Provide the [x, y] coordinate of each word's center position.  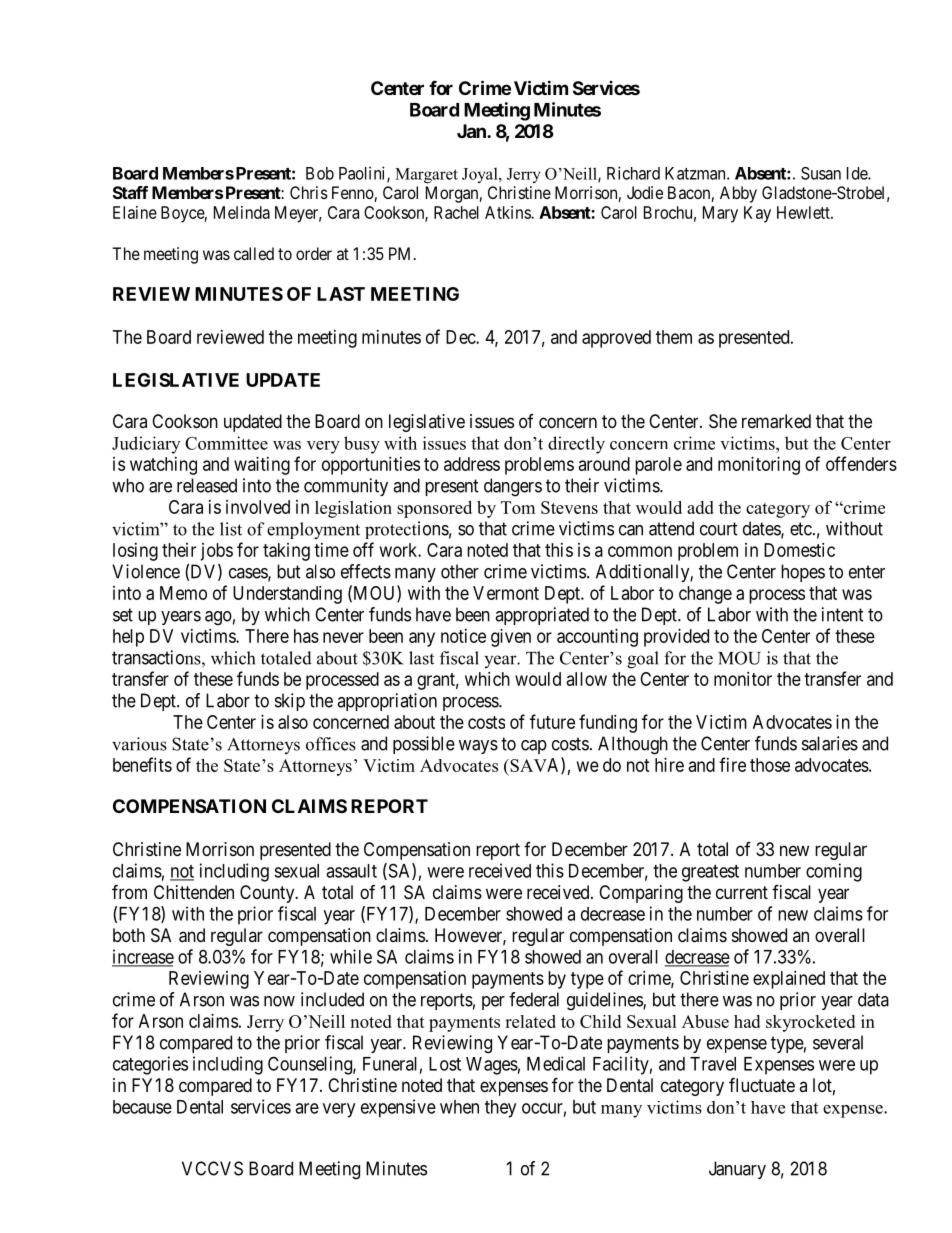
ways [478, 747]
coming [834, 872]
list [231, 529]
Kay [757, 214]
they [500, 1109]
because [142, 1107]
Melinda [242, 212]
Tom [518, 507]
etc [801, 529]
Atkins [508, 212]
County [268, 894]
